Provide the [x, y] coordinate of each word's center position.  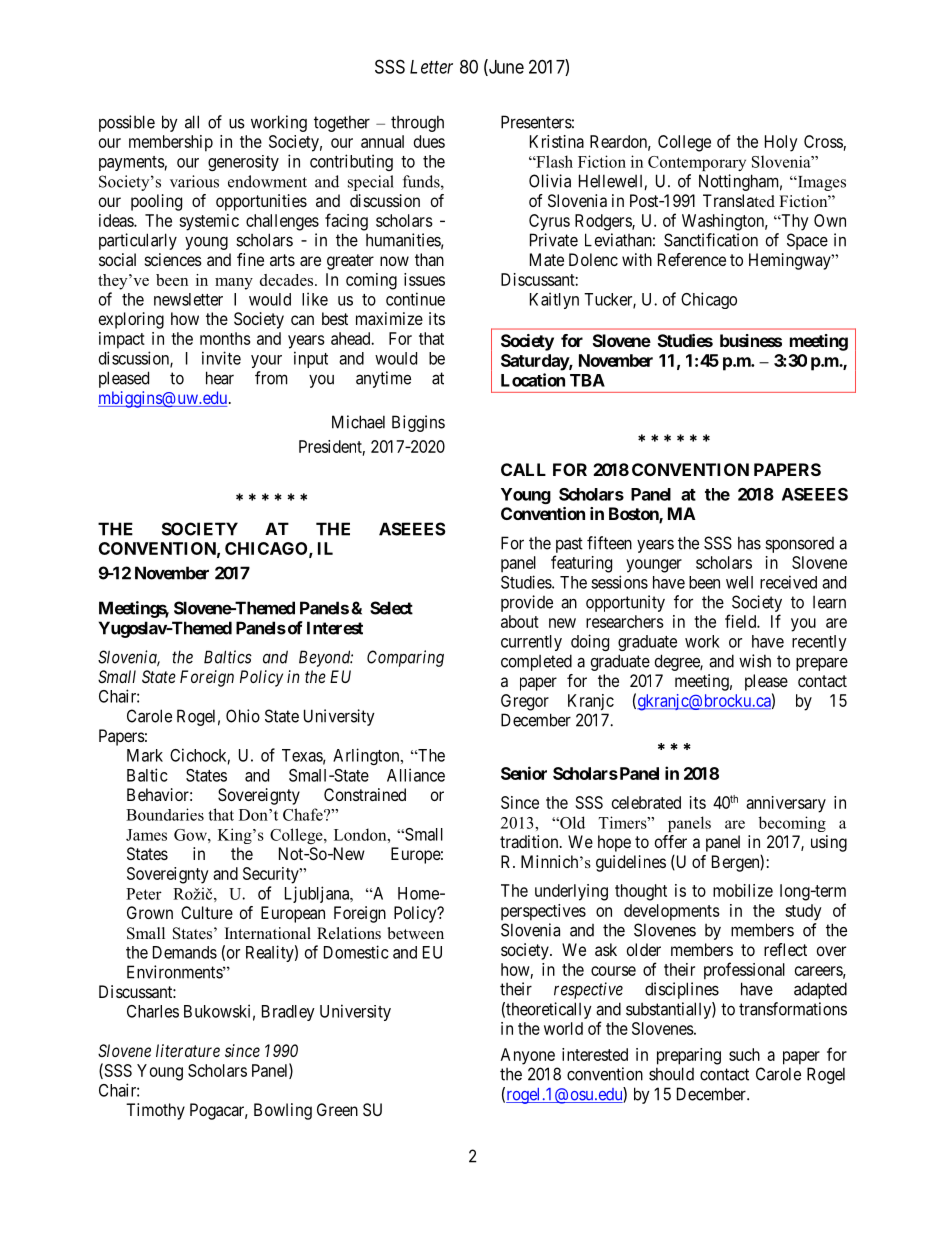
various [194, 181]
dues [429, 141]
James [146, 835]
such [744, 1054]
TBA [587, 380]
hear [220, 378]
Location [533, 380]
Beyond [326, 658]
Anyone [528, 1056]
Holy [781, 143]
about [520, 621]
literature [188, 1050]
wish [755, 661]
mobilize [743, 890]
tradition [530, 841]
